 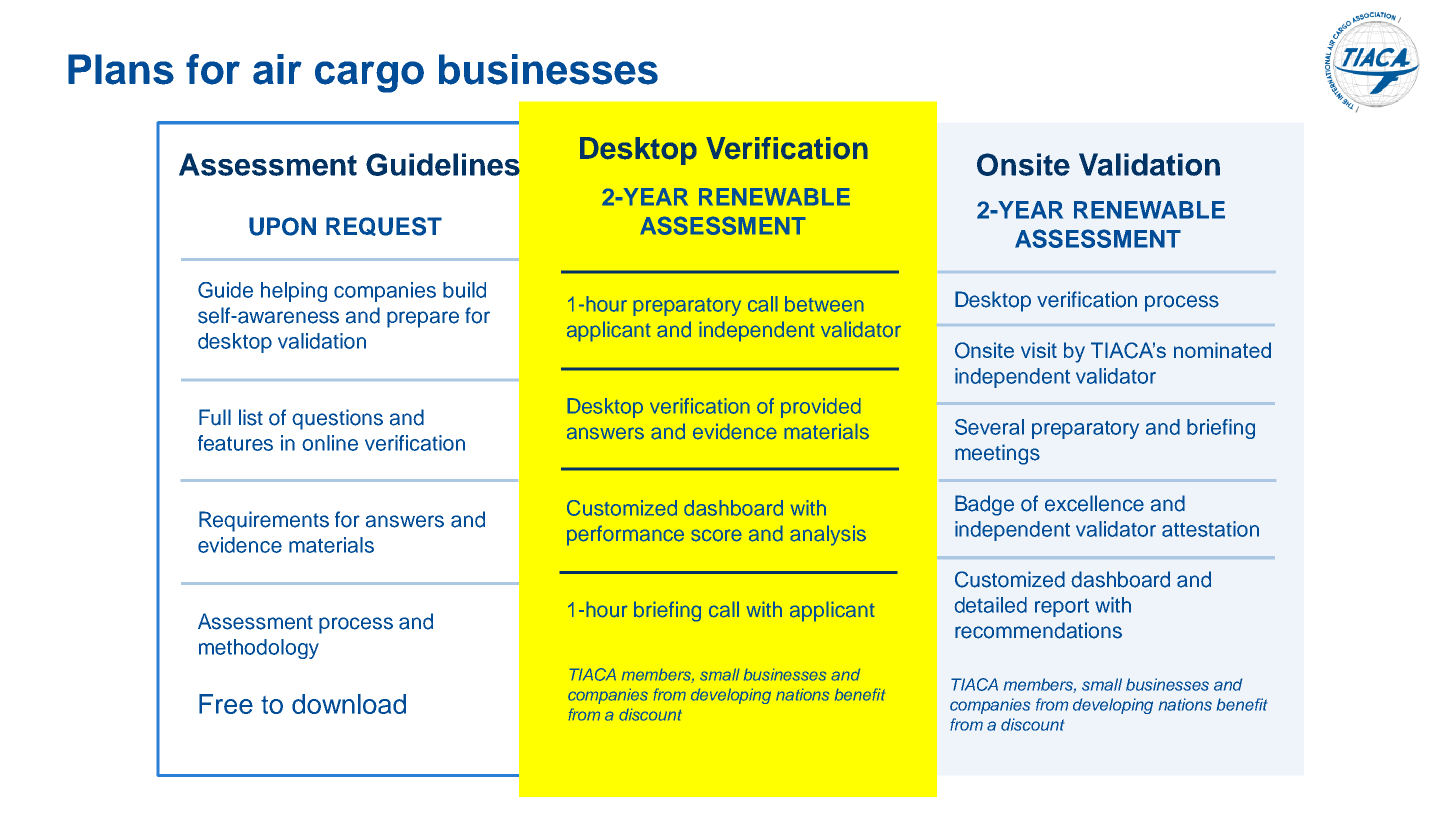 I want to click on Requirements, so click(x=264, y=521).
